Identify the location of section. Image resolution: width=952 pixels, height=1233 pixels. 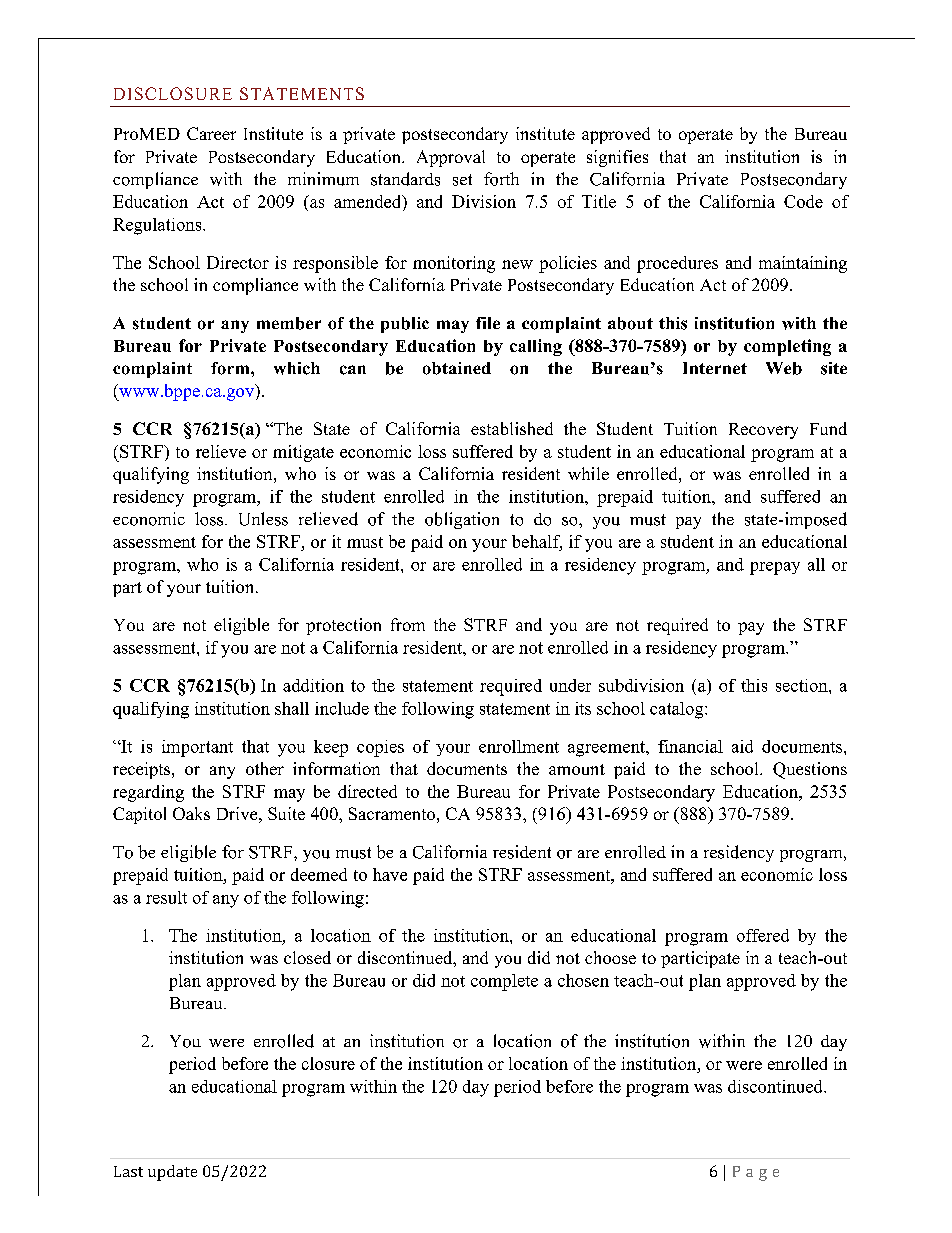
(803, 685).
